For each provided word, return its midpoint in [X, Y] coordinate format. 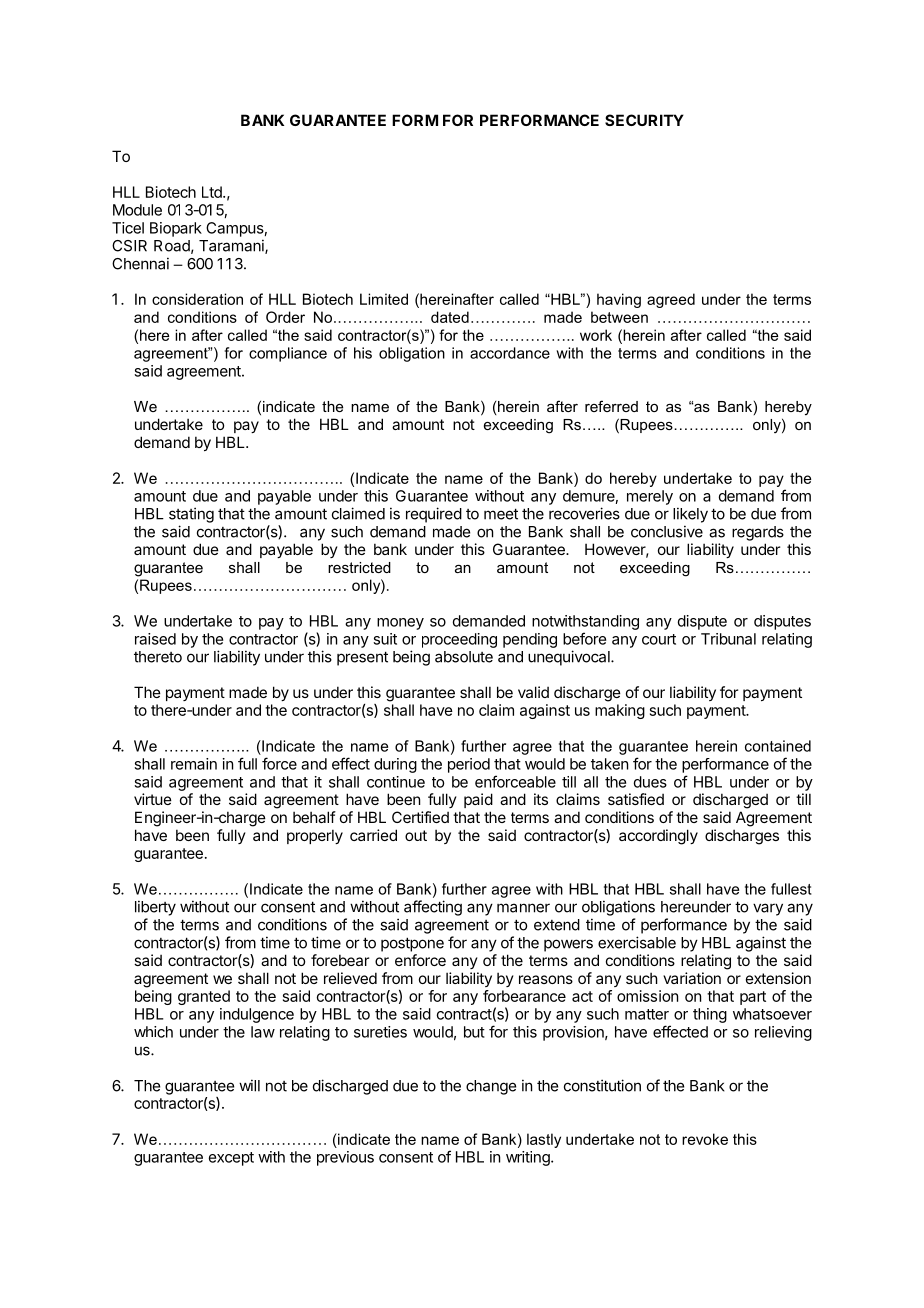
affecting [433, 908]
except [231, 1159]
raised [155, 639]
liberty [155, 908]
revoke [705, 1139]
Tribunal [728, 639]
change [491, 1087]
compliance [288, 354]
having [619, 300]
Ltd [213, 192]
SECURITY [644, 120]
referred [611, 406]
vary [768, 909]
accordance [510, 353]
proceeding [459, 640]
